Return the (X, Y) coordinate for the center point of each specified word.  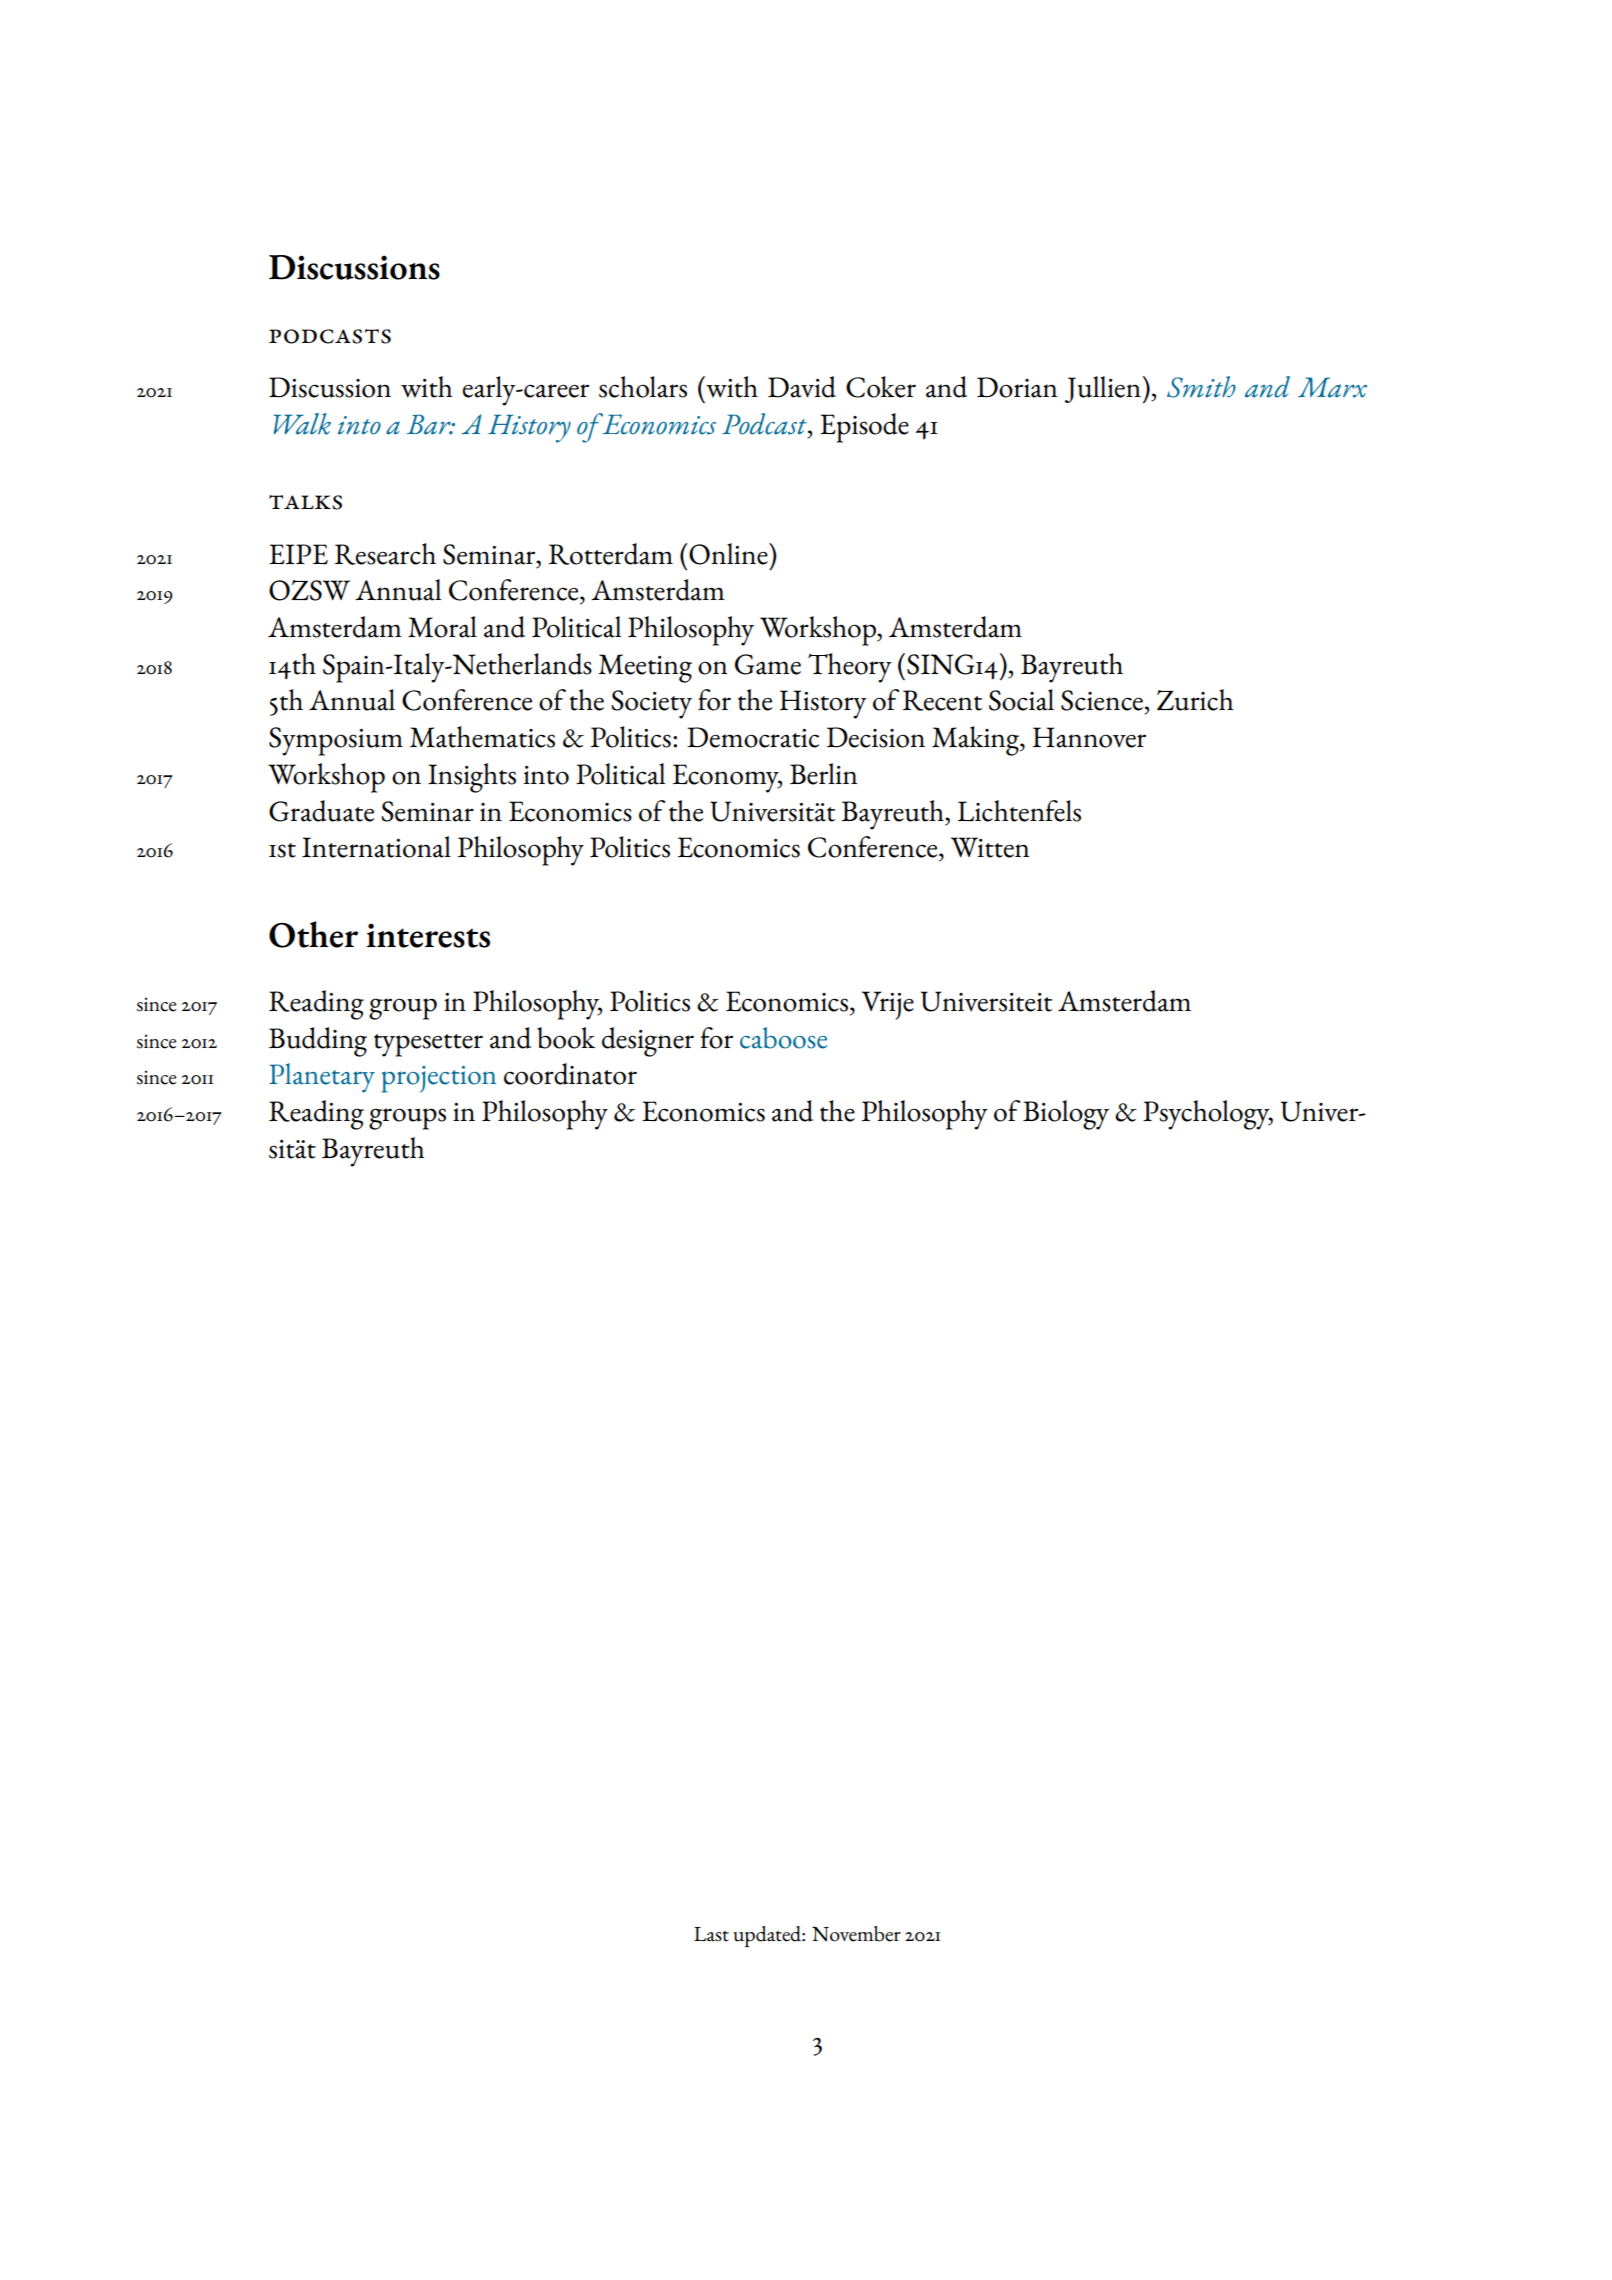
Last (711, 1934)
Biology (1066, 1115)
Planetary (322, 1078)
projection (439, 1079)
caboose (783, 1038)
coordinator (570, 1074)
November (856, 1934)
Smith (1201, 387)
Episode (864, 428)
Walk (302, 424)
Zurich (1195, 700)
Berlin (823, 774)
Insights (472, 778)
